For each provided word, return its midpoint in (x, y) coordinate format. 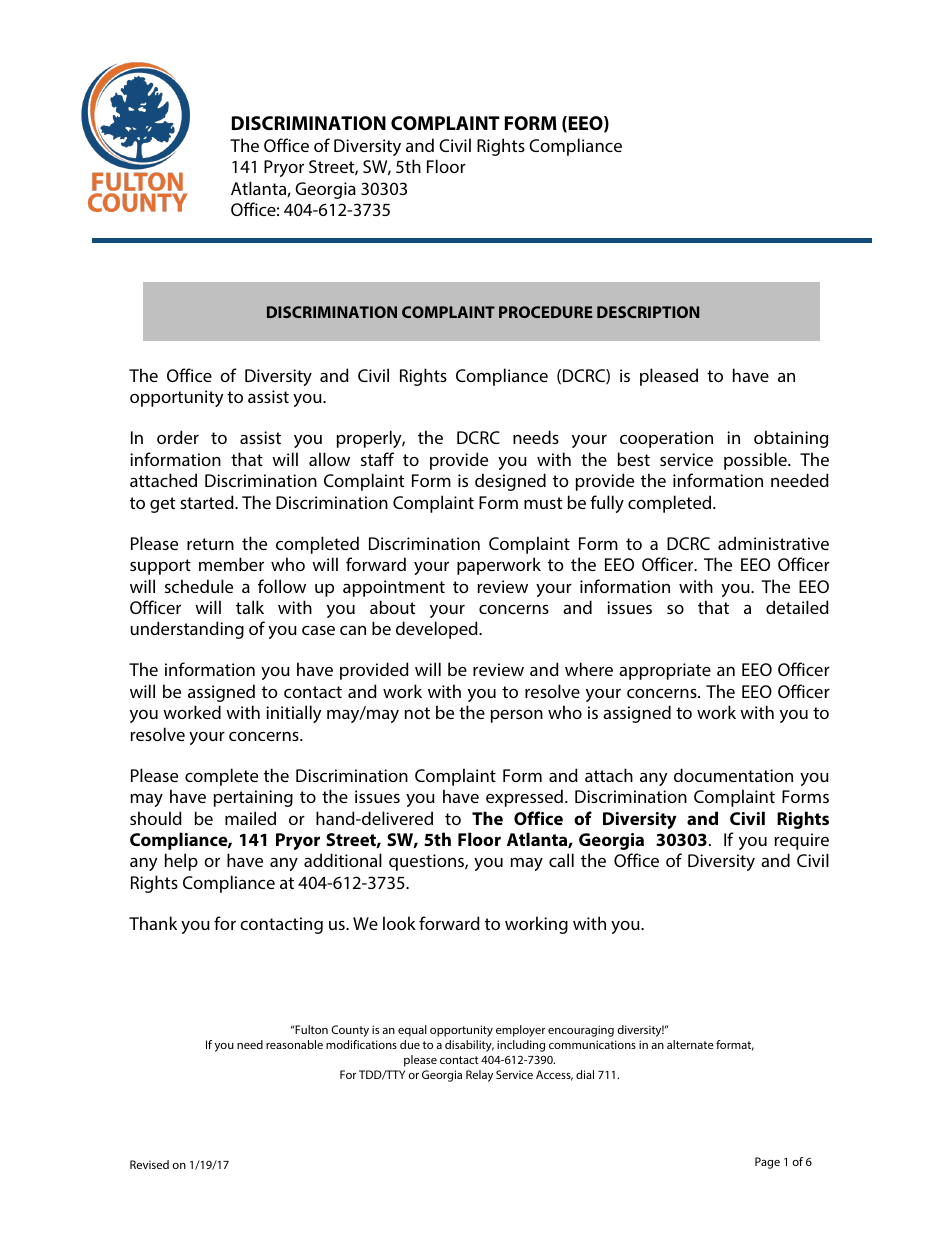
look (399, 923)
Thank (153, 923)
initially (294, 714)
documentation (733, 775)
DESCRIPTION (648, 312)
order (178, 437)
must (543, 503)
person (517, 716)
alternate (690, 1044)
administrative (773, 543)
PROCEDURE (546, 312)
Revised (149, 1164)
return (210, 544)
